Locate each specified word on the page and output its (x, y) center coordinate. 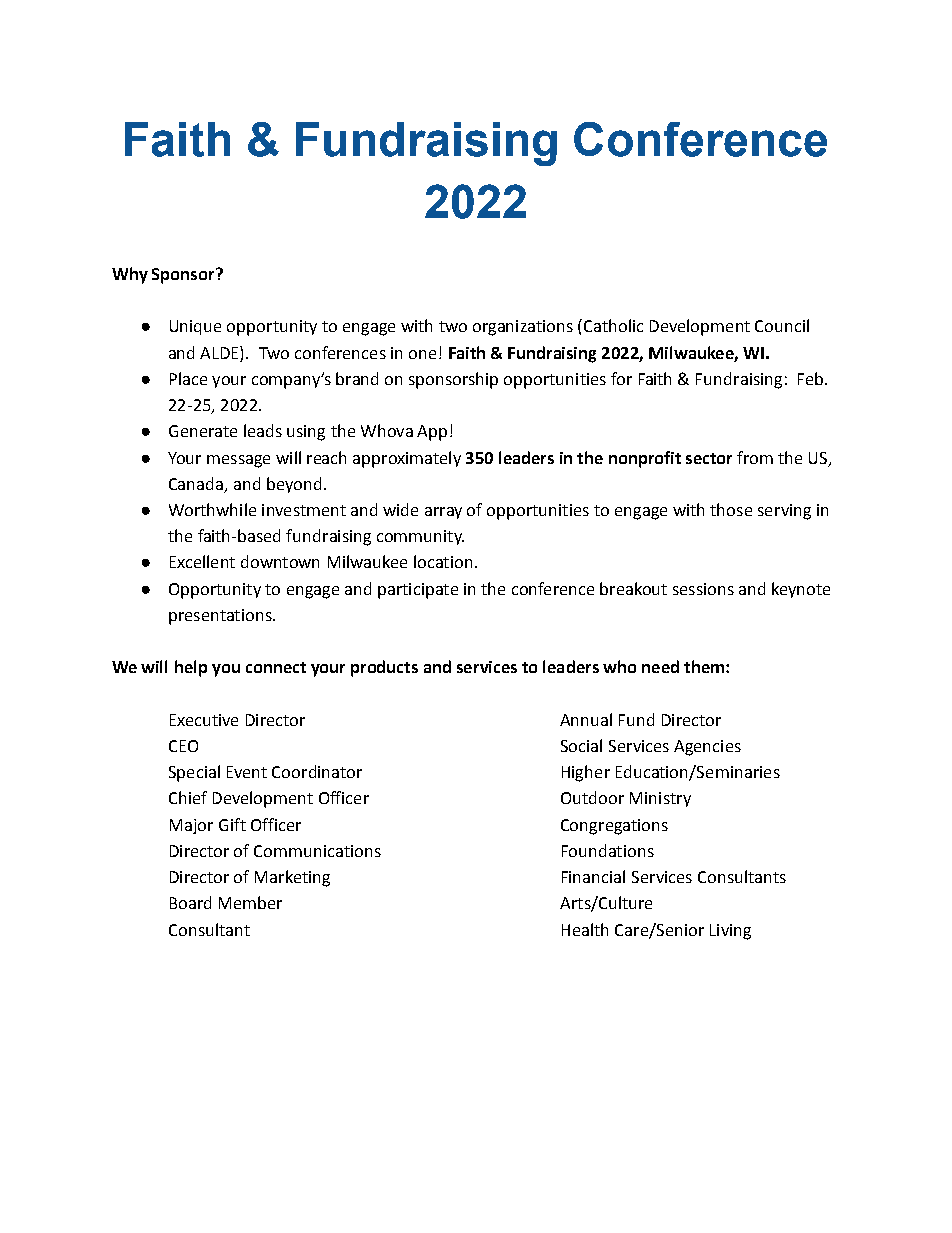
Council (782, 325)
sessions (703, 589)
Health (585, 929)
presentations (221, 617)
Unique (195, 327)
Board (190, 902)
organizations (523, 328)
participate (418, 591)
